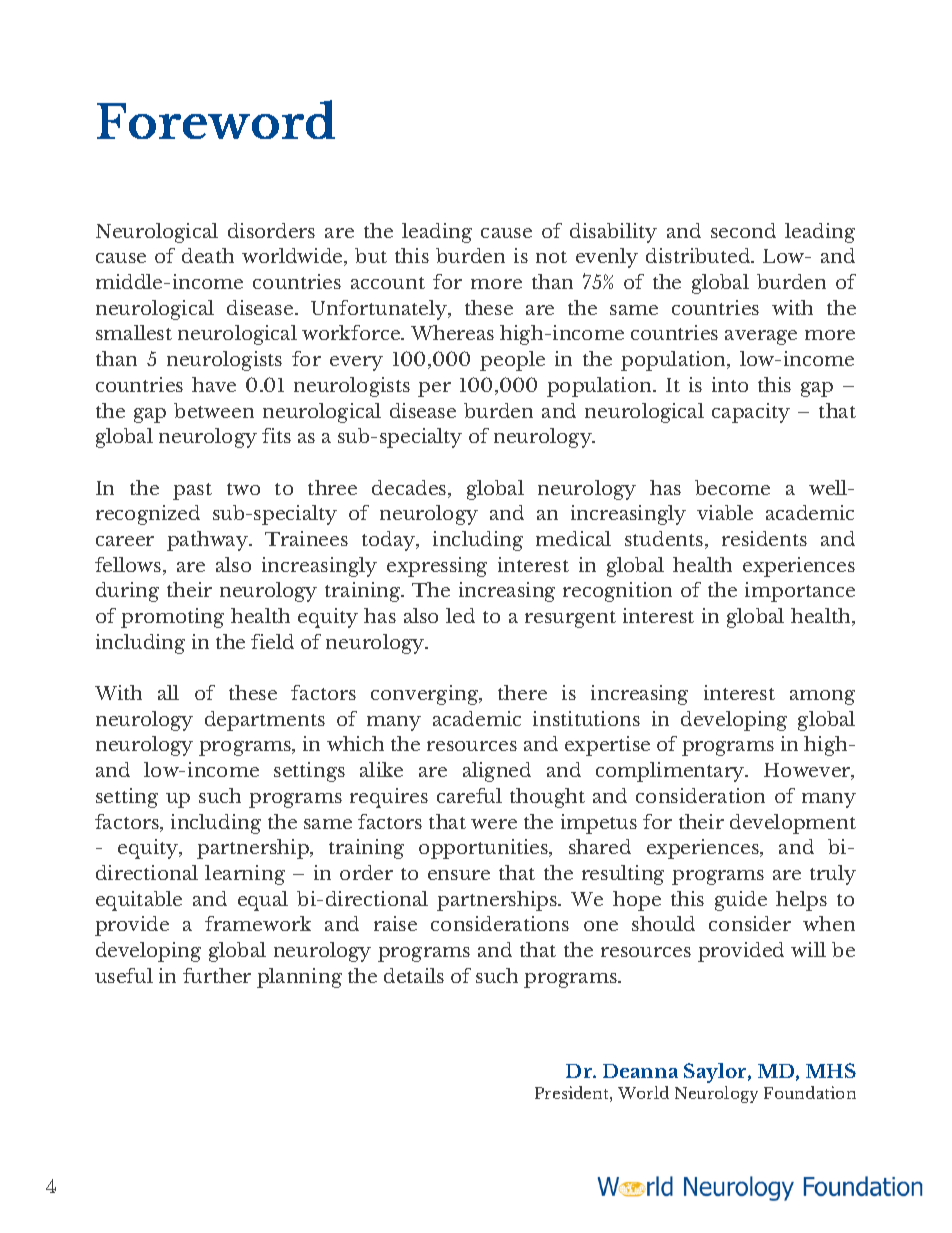  I want to click on not, so click(551, 257).
